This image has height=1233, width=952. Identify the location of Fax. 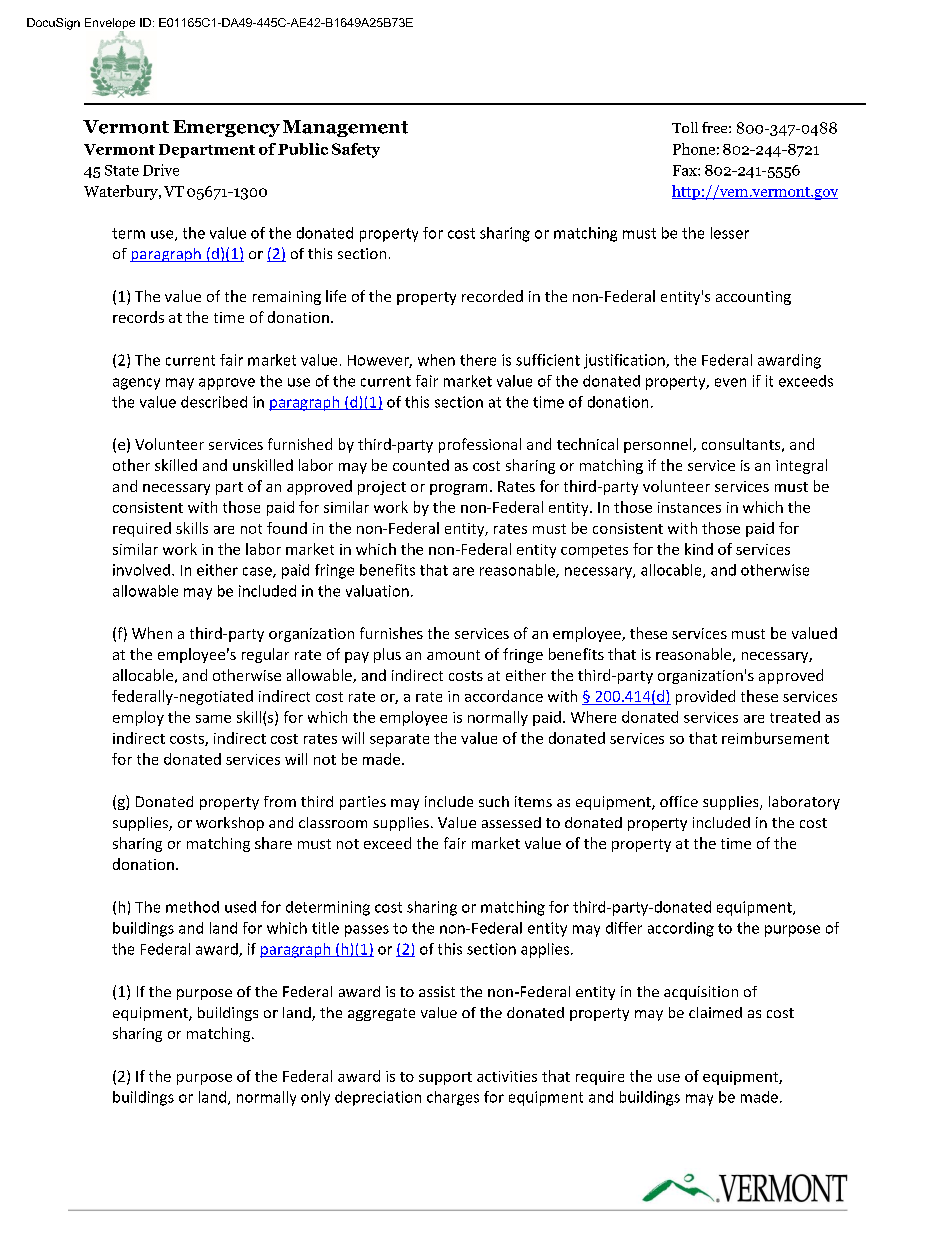
(686, 170).
